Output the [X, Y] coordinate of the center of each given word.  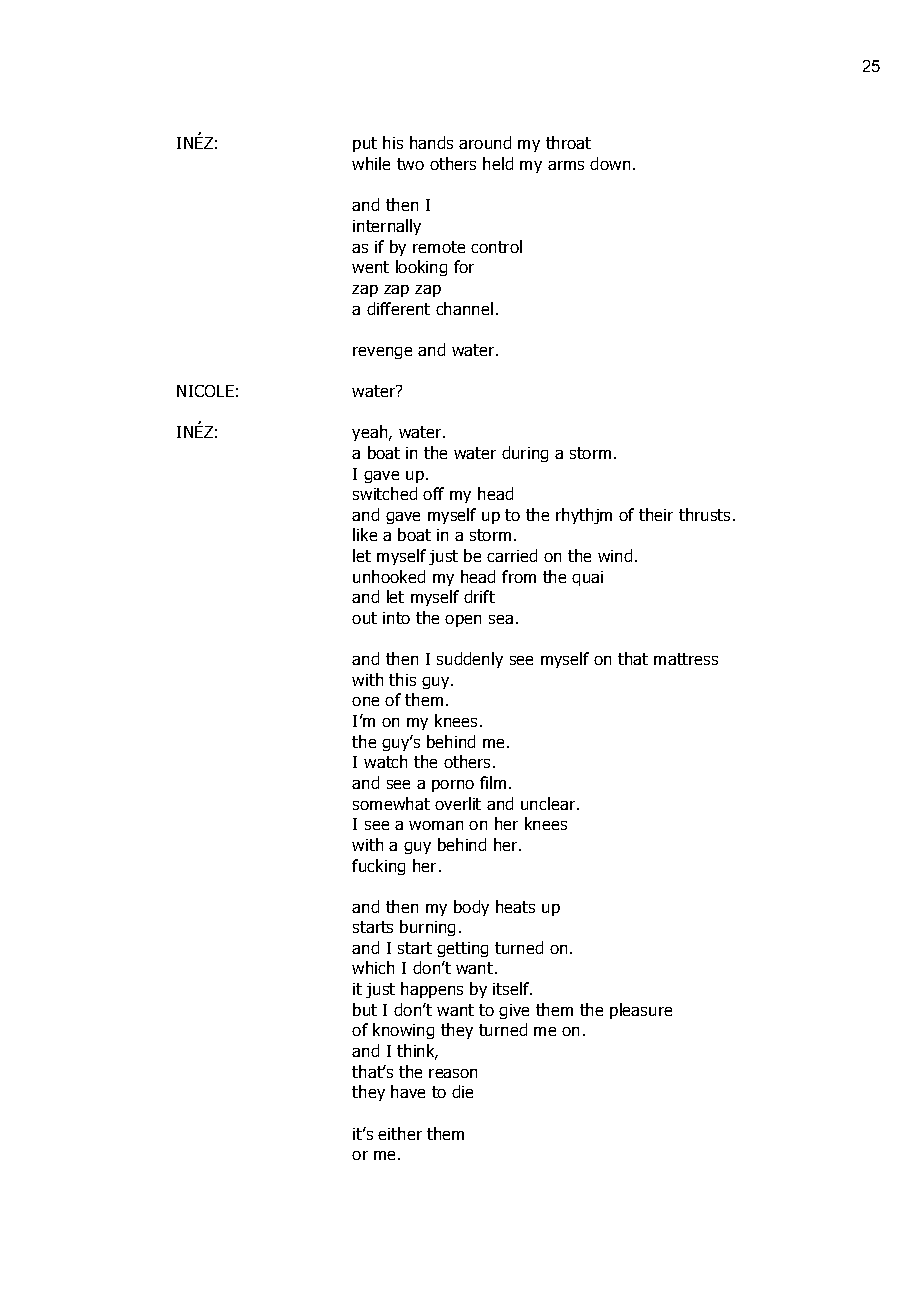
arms [566, 165]
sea [501, 619]
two [410, 164]
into [396, 618]
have [408, 1091]
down [610, 163]
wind [615, 555]
